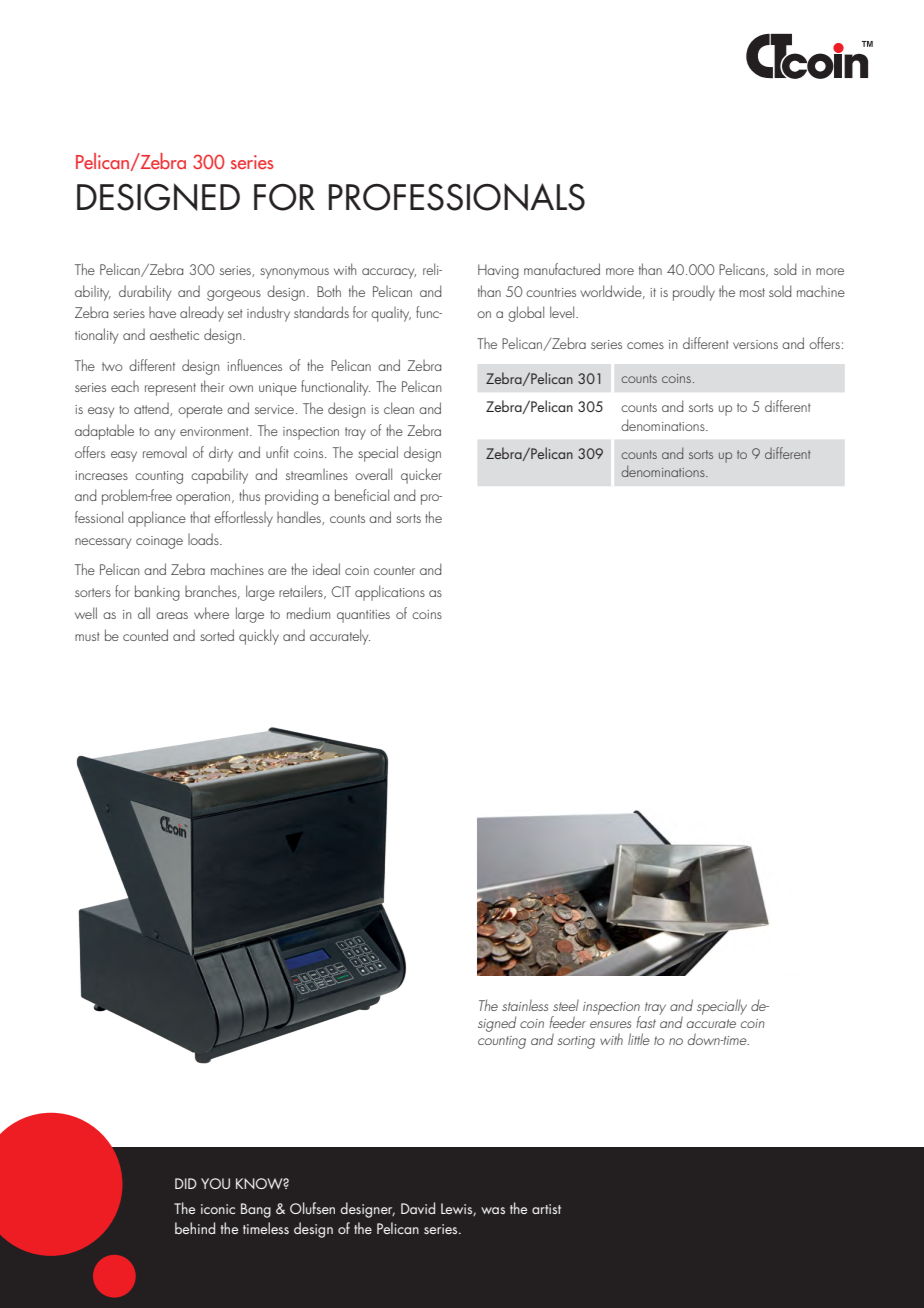 This screenshot has width=924, height=1308. I want to click on proudly, so click(694, 293).
